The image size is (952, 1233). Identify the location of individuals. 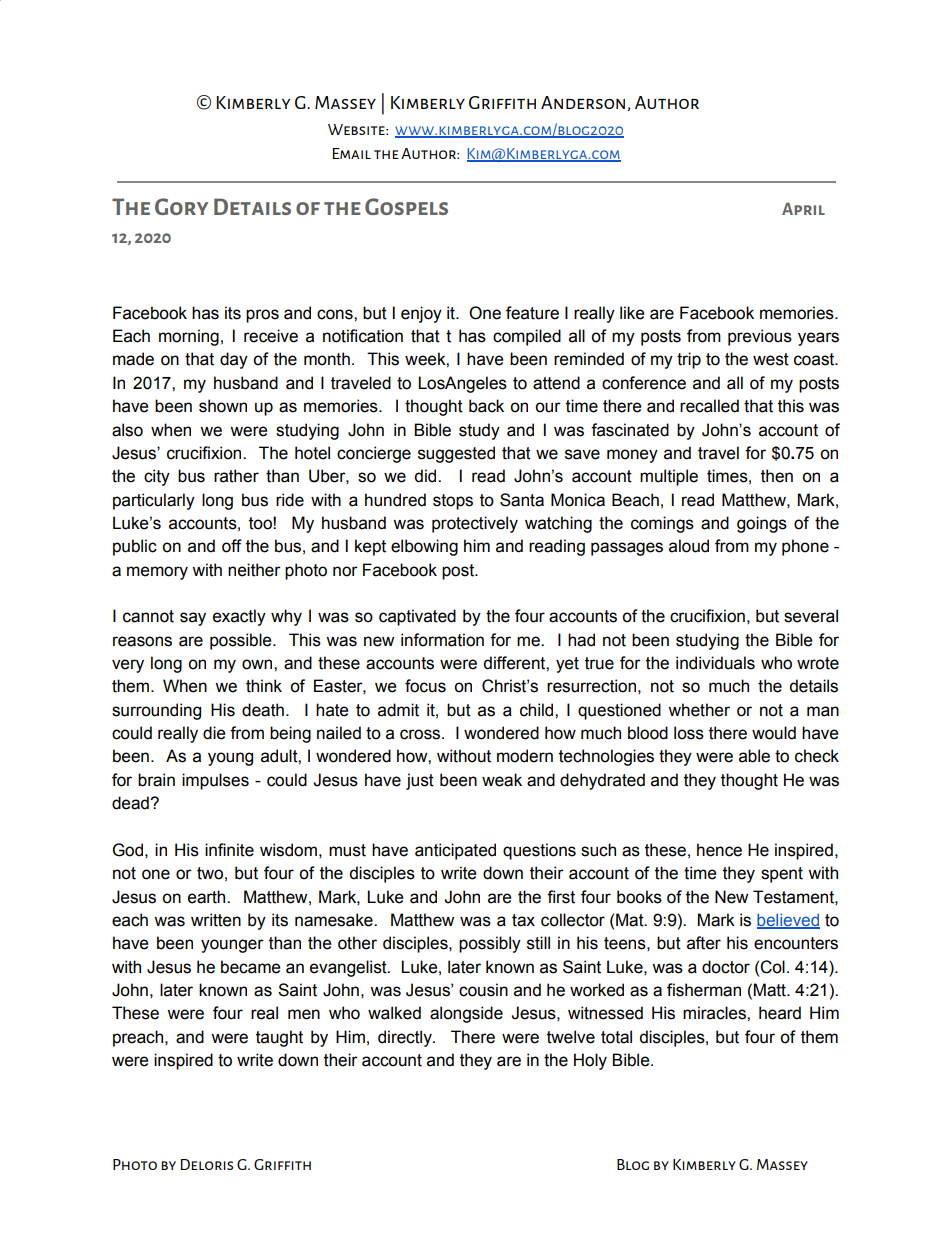
(715, 663).
